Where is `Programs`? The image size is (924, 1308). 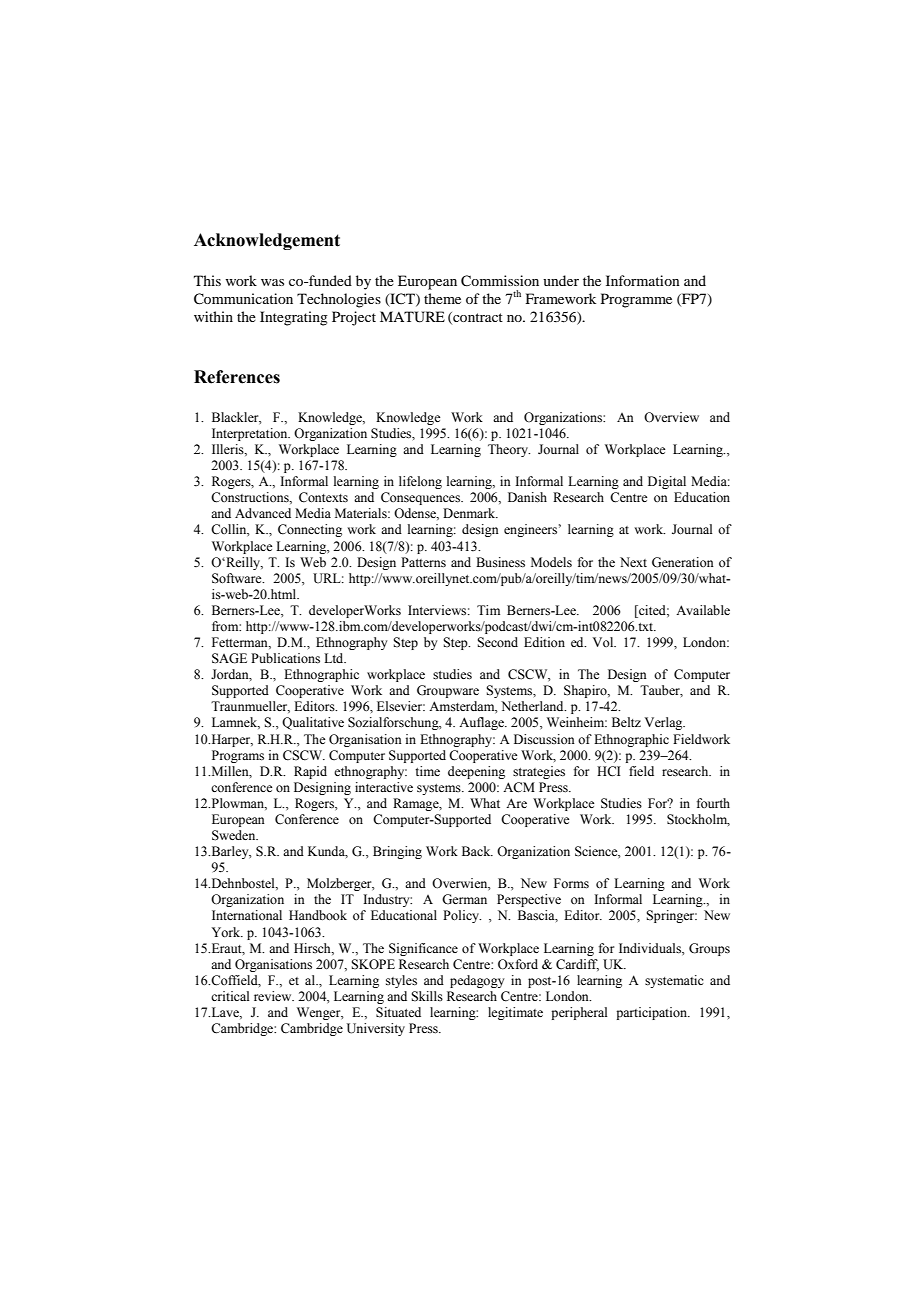 Programs is located at coordinates (238, 756).
